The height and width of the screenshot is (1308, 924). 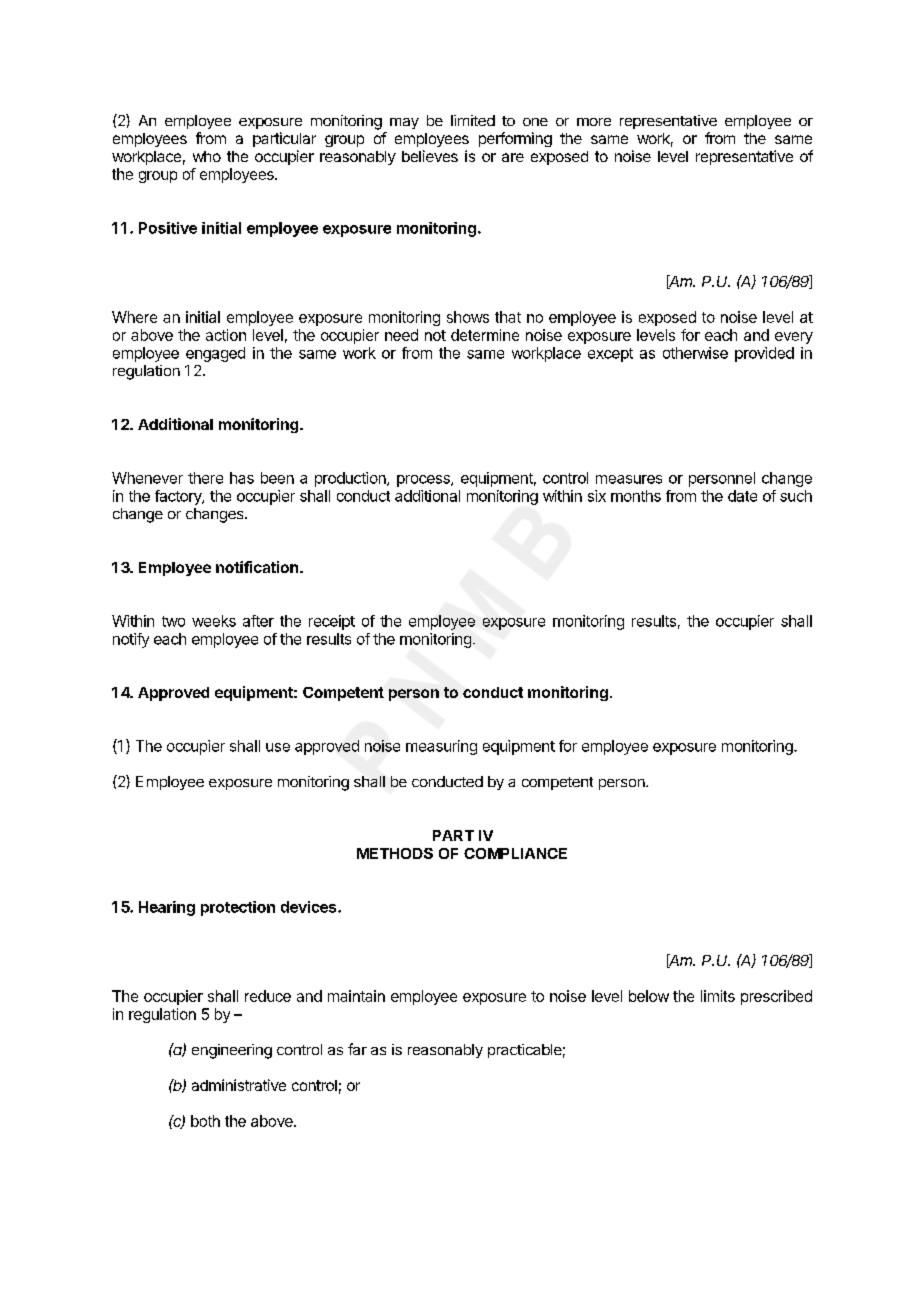 I want to click on COMPLIANCE, so click(x=515, y=853).
